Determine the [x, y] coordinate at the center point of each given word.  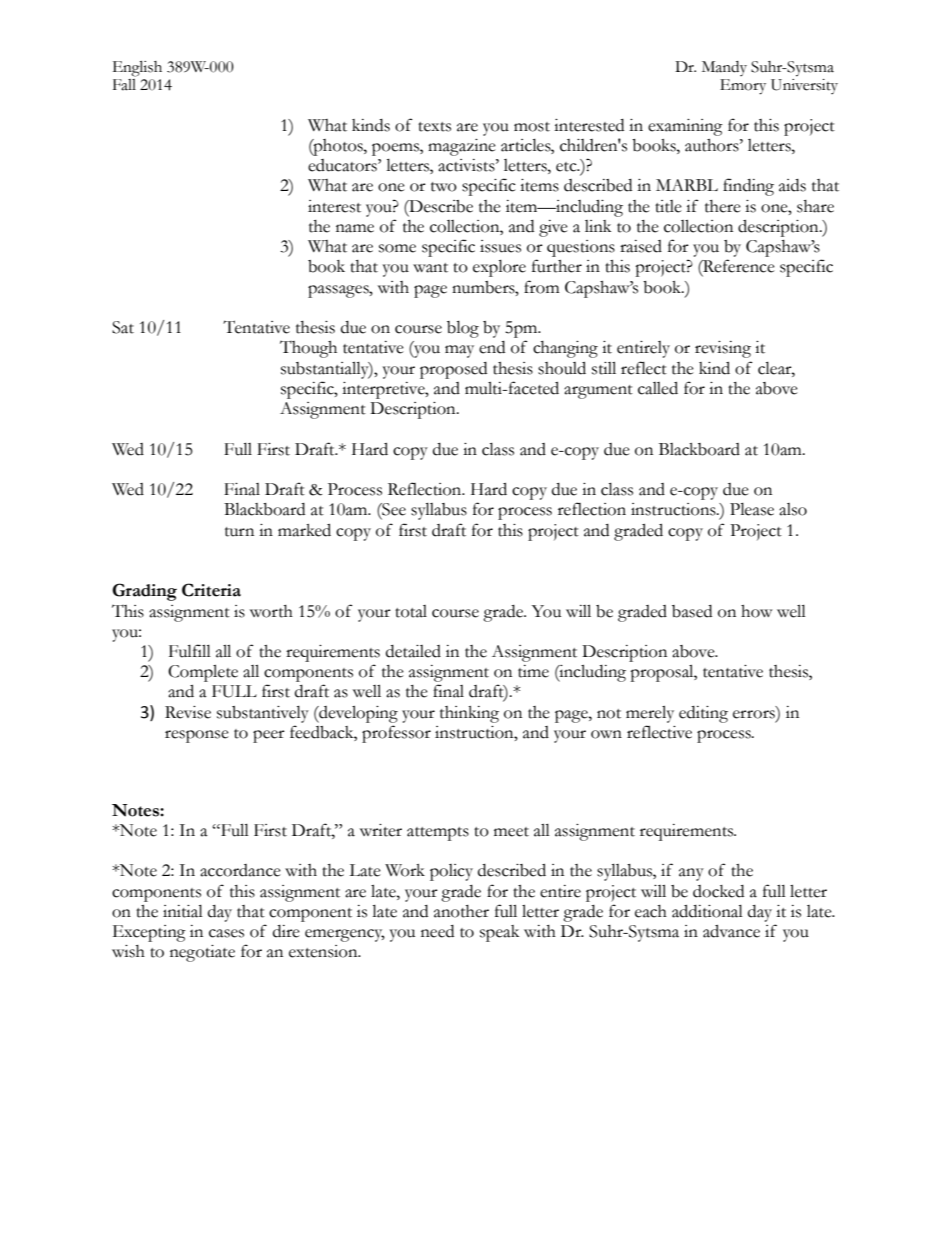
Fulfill [190, 651]
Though [308, 349]
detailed [413, 651]
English [137, 69]
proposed [453, 370]
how [756, 611]
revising [723, 349]
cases [226, 933]
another [461, 911]
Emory [743, 87]
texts [434, 127]
